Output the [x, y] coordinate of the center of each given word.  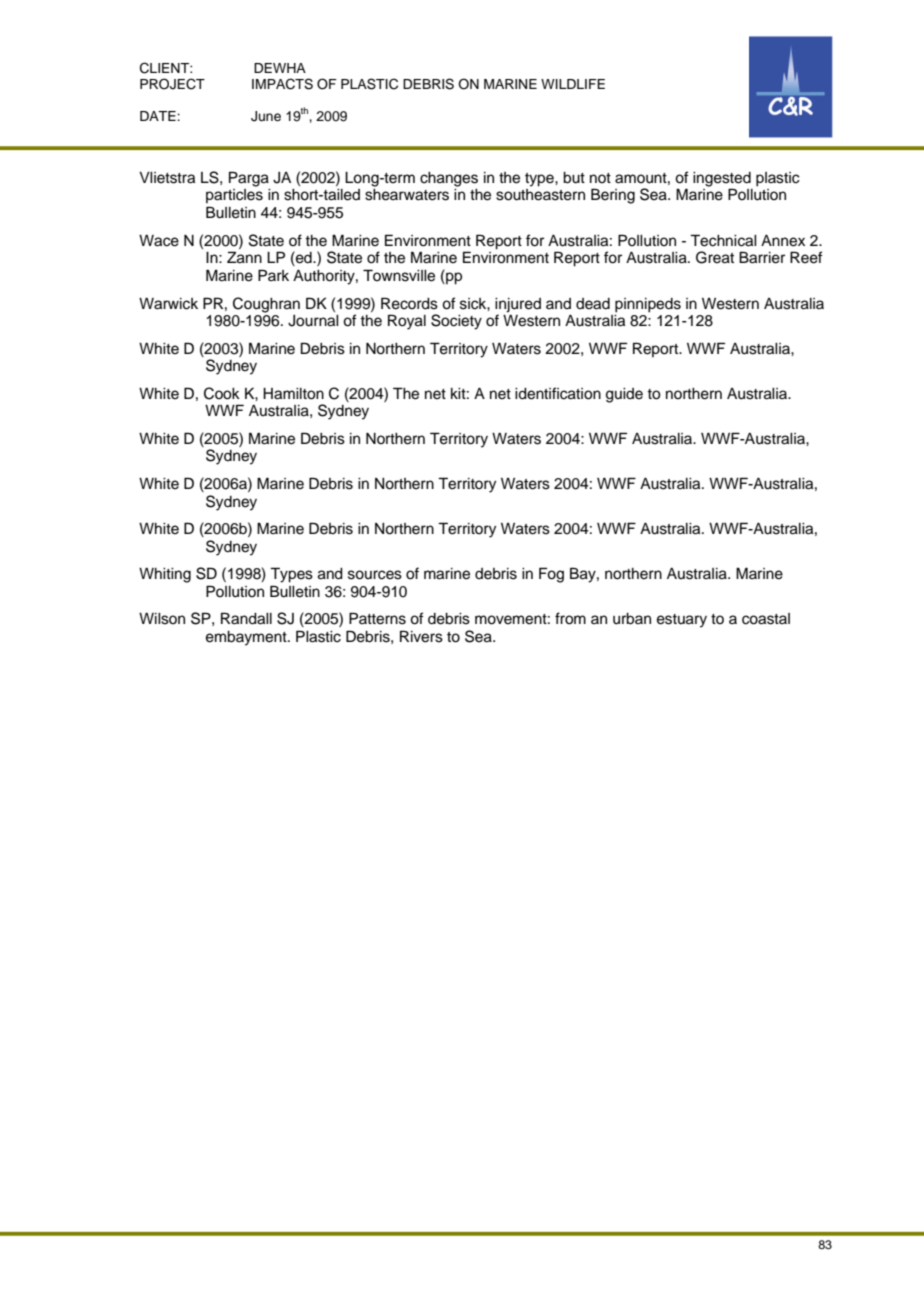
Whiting [165, 575]
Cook [222, 393]
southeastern [540, 195]
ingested [722, 180]
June [266, 116]
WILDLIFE [573, 84]
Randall [246, 618]
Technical [723, 240]
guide [624, 395]
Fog [551, 575]
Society [456, 322]
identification [558, 393]
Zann [244, 257]
